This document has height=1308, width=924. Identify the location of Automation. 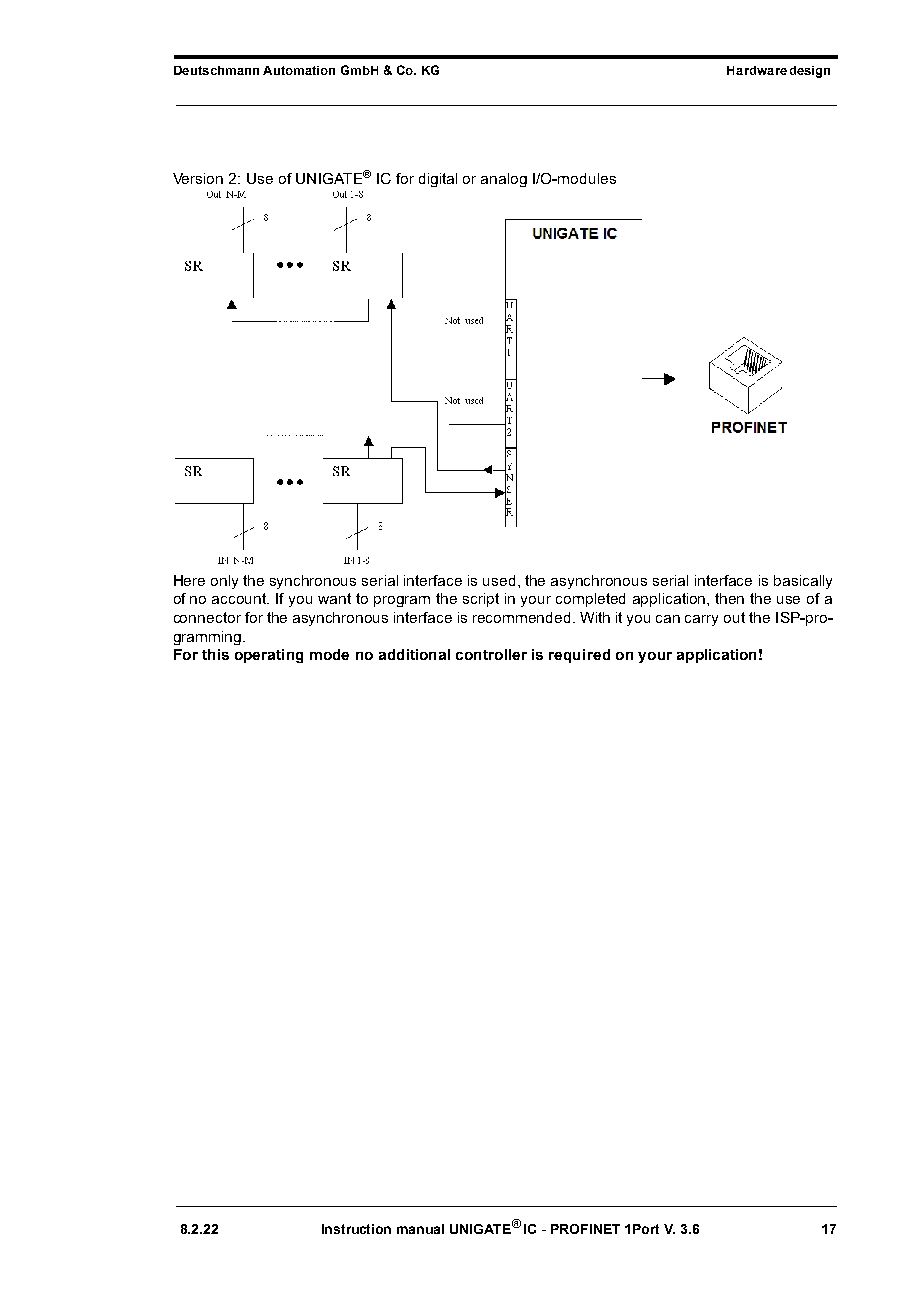
(299, 70).
